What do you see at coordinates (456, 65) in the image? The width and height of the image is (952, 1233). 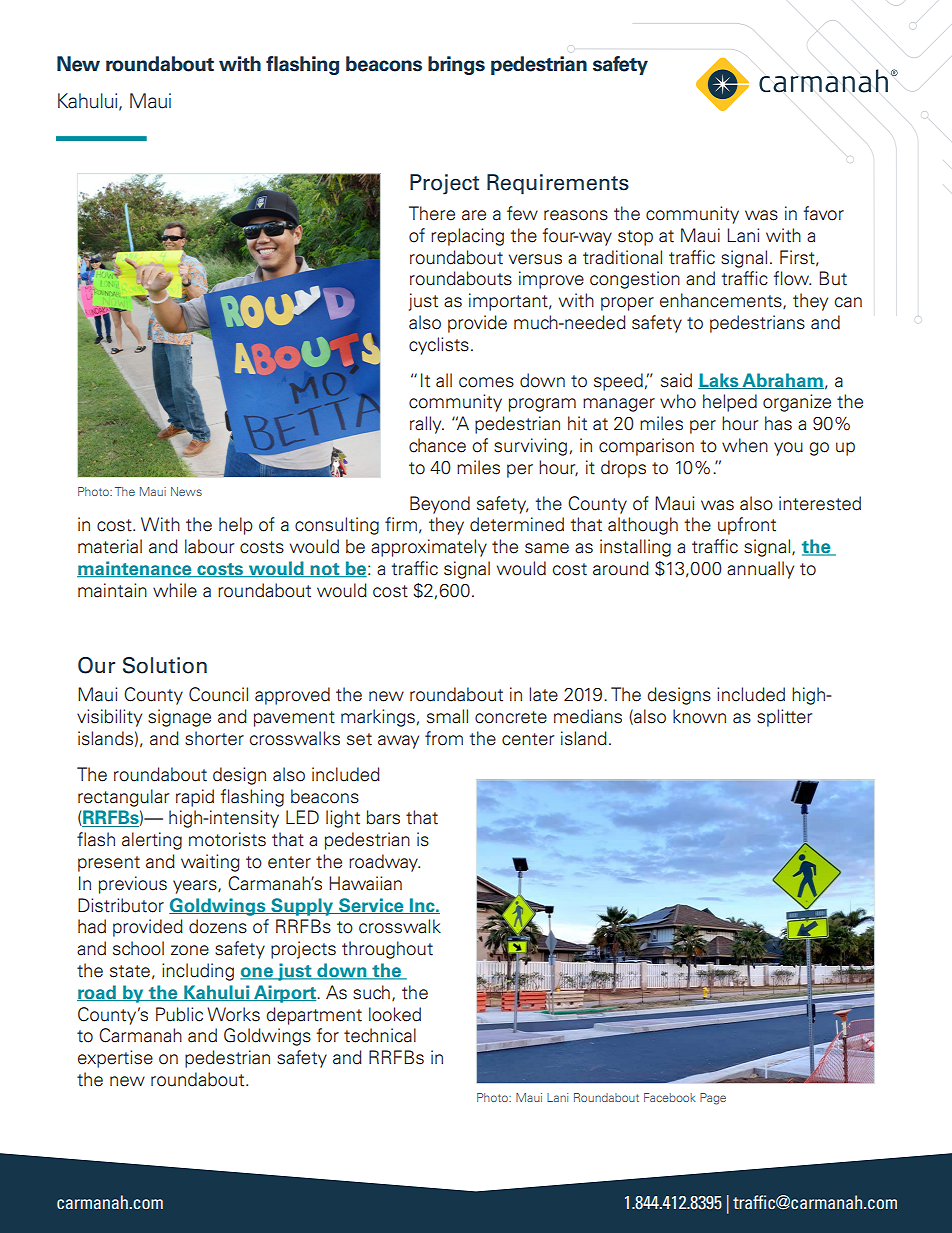 I see `brings` at bounding box center [456, 65].
